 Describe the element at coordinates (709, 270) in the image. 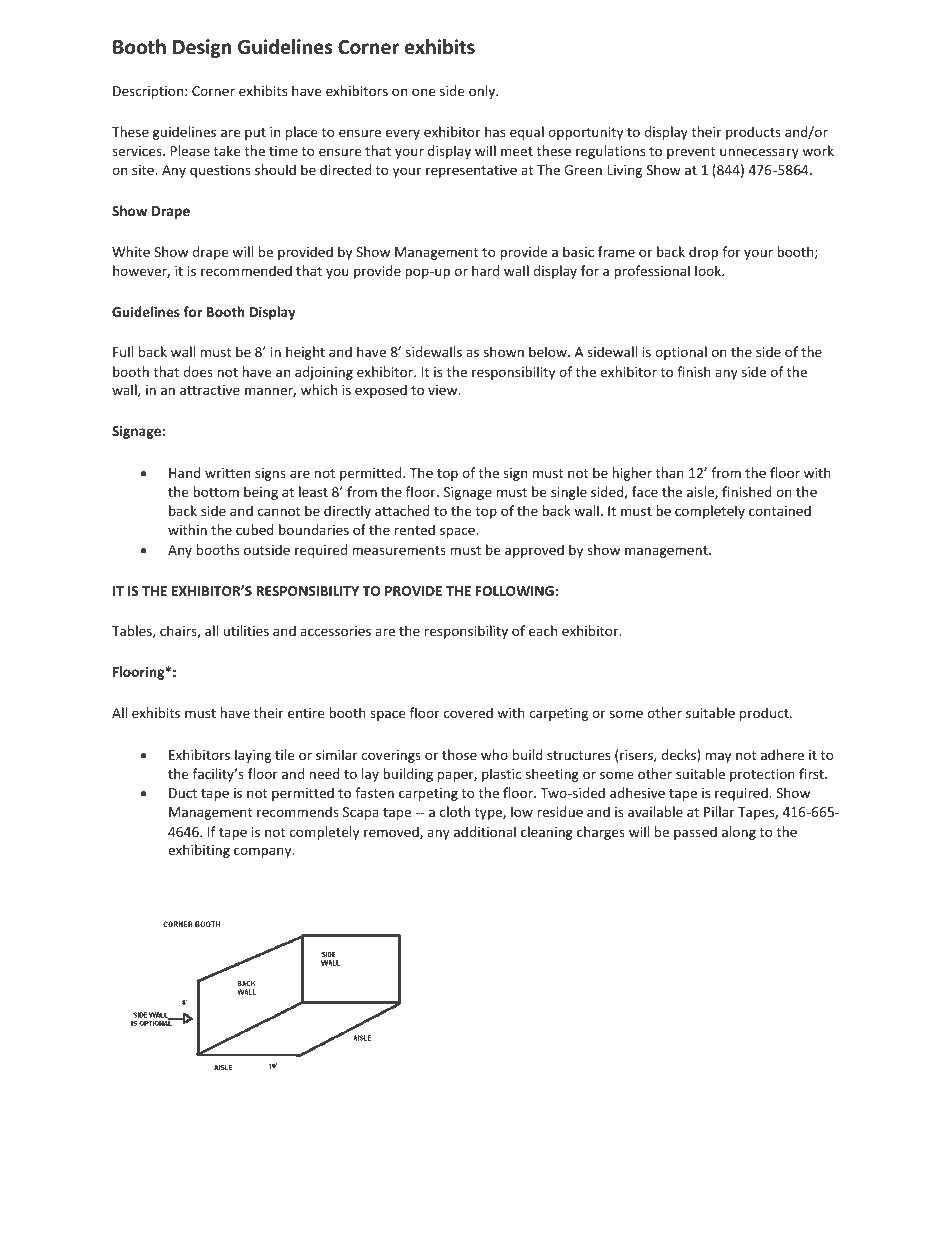

I see `look` at that location.
